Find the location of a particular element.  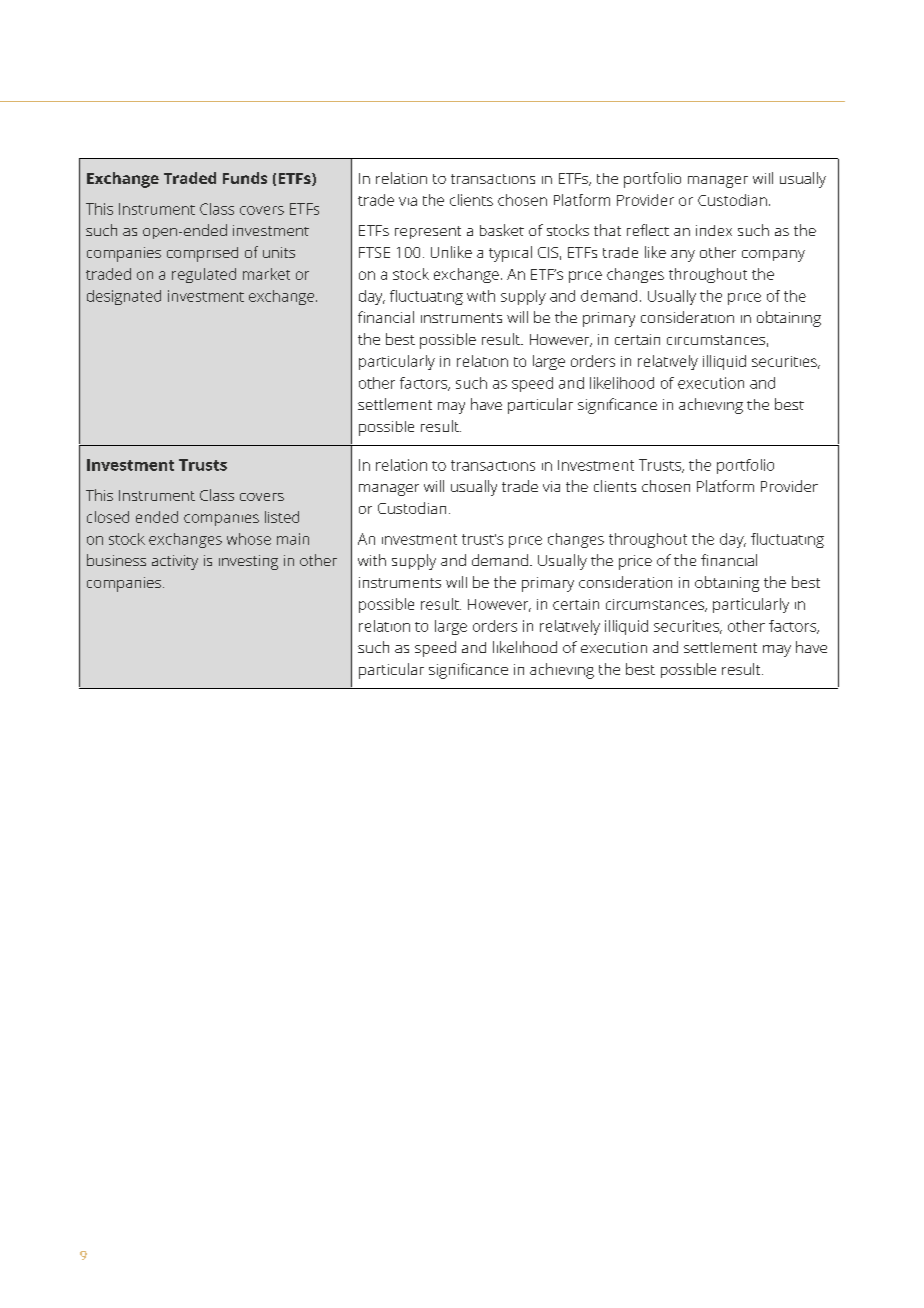

represent is located at coordinates (428, 232).
